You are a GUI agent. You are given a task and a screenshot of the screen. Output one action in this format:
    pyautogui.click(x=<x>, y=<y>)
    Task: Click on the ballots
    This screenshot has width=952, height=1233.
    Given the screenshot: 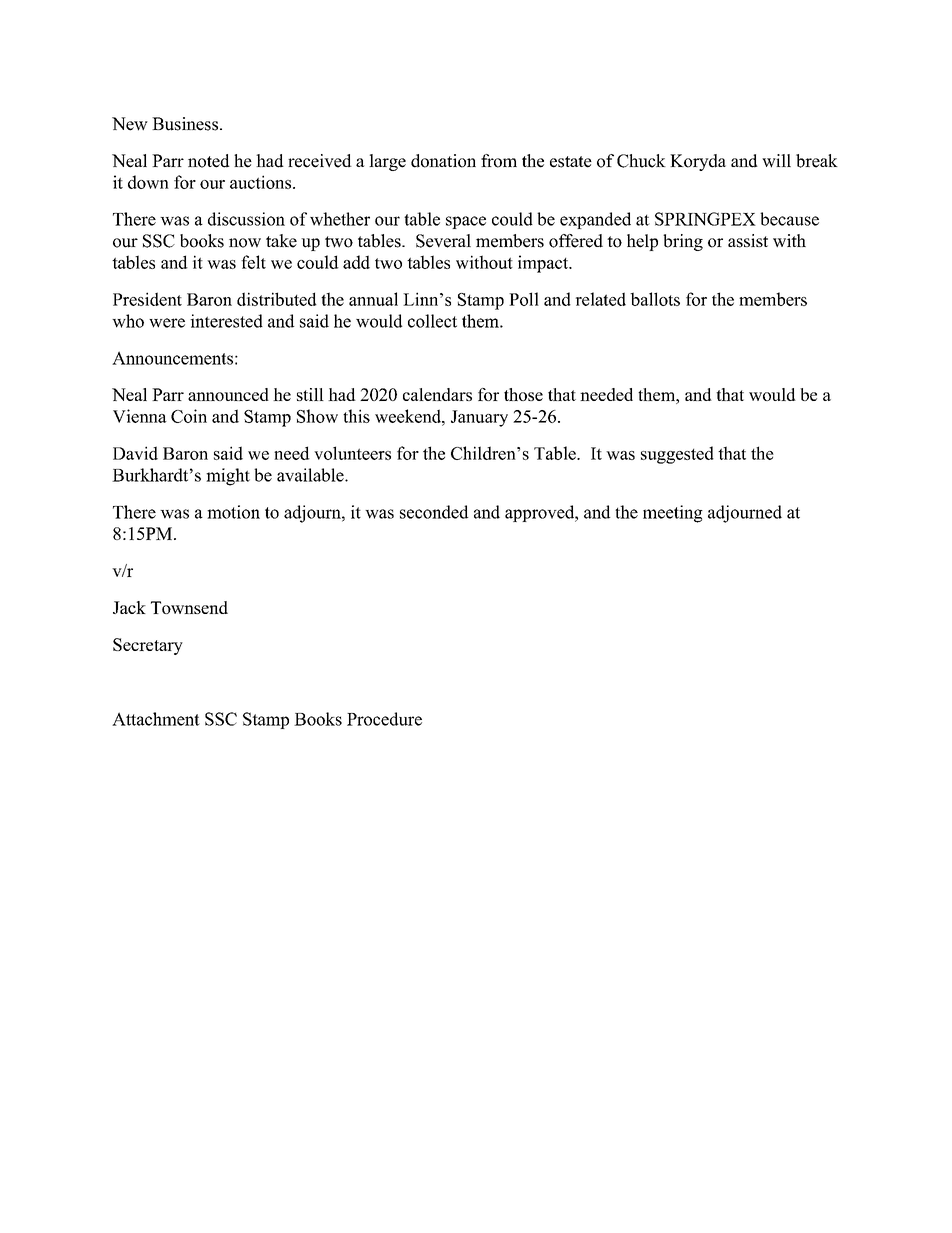 What is the action you would take?
    pyautogui.click(x=655, y=299)
